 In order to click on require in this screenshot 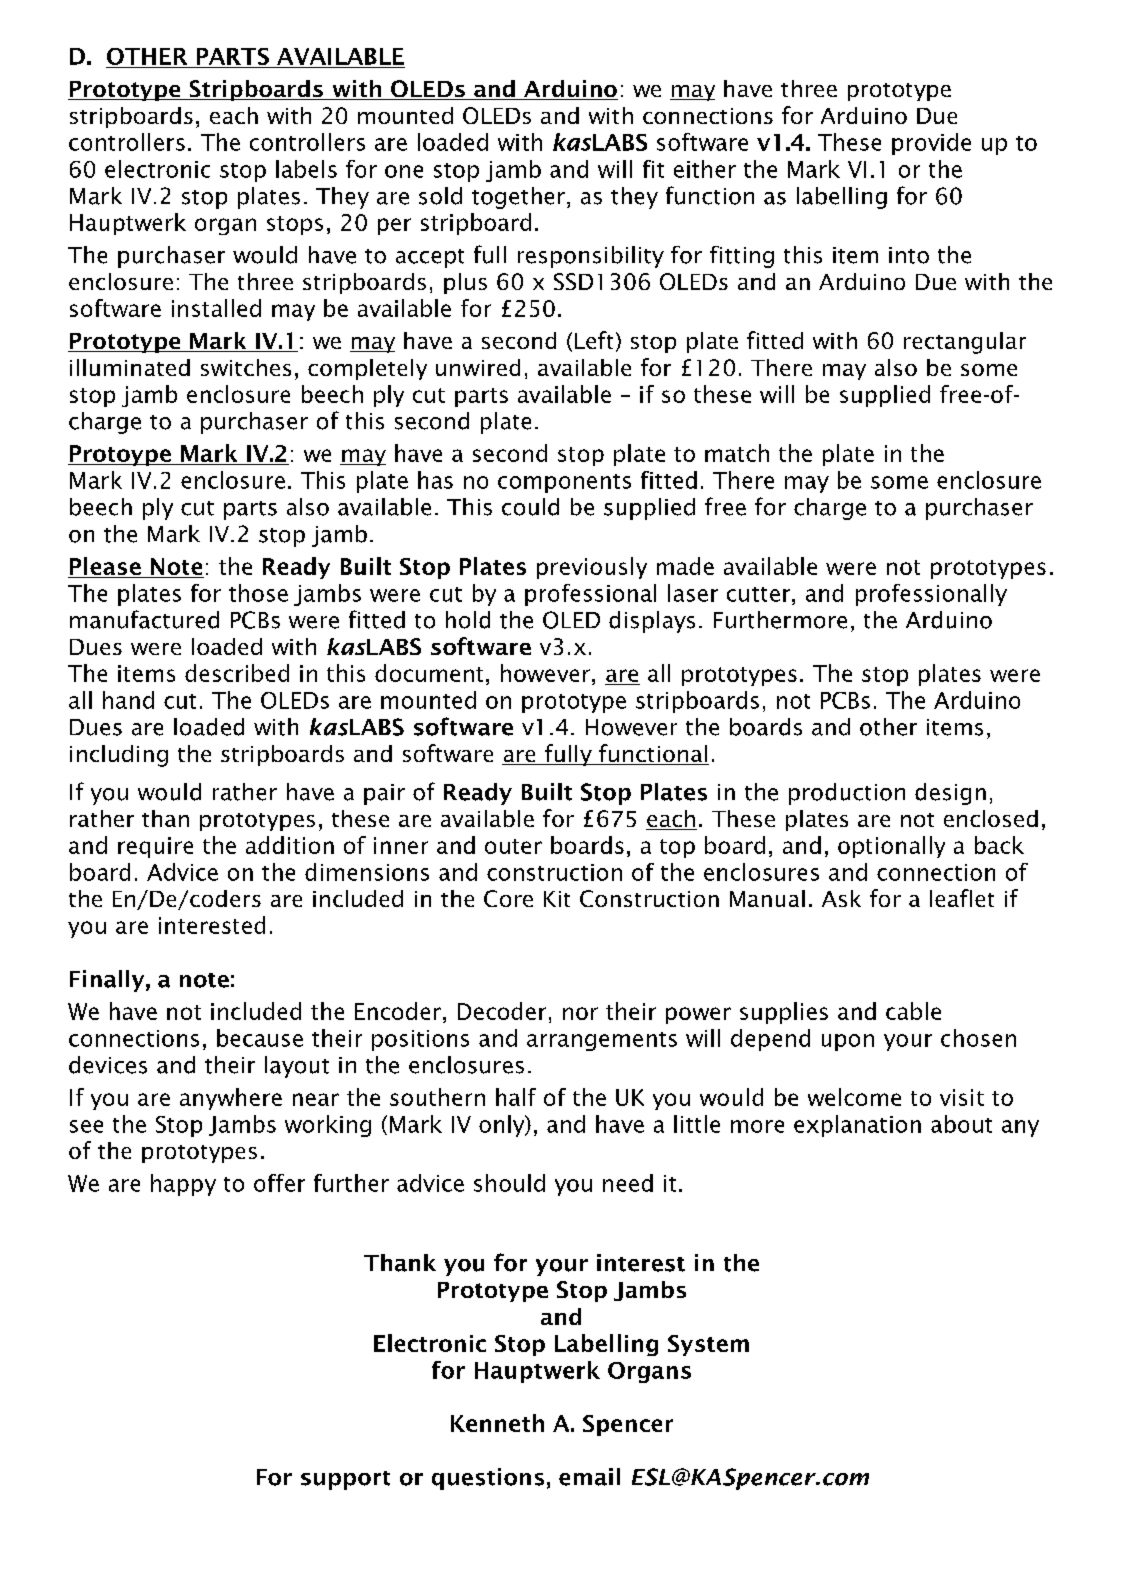, I will do `click(155, 847)`.
